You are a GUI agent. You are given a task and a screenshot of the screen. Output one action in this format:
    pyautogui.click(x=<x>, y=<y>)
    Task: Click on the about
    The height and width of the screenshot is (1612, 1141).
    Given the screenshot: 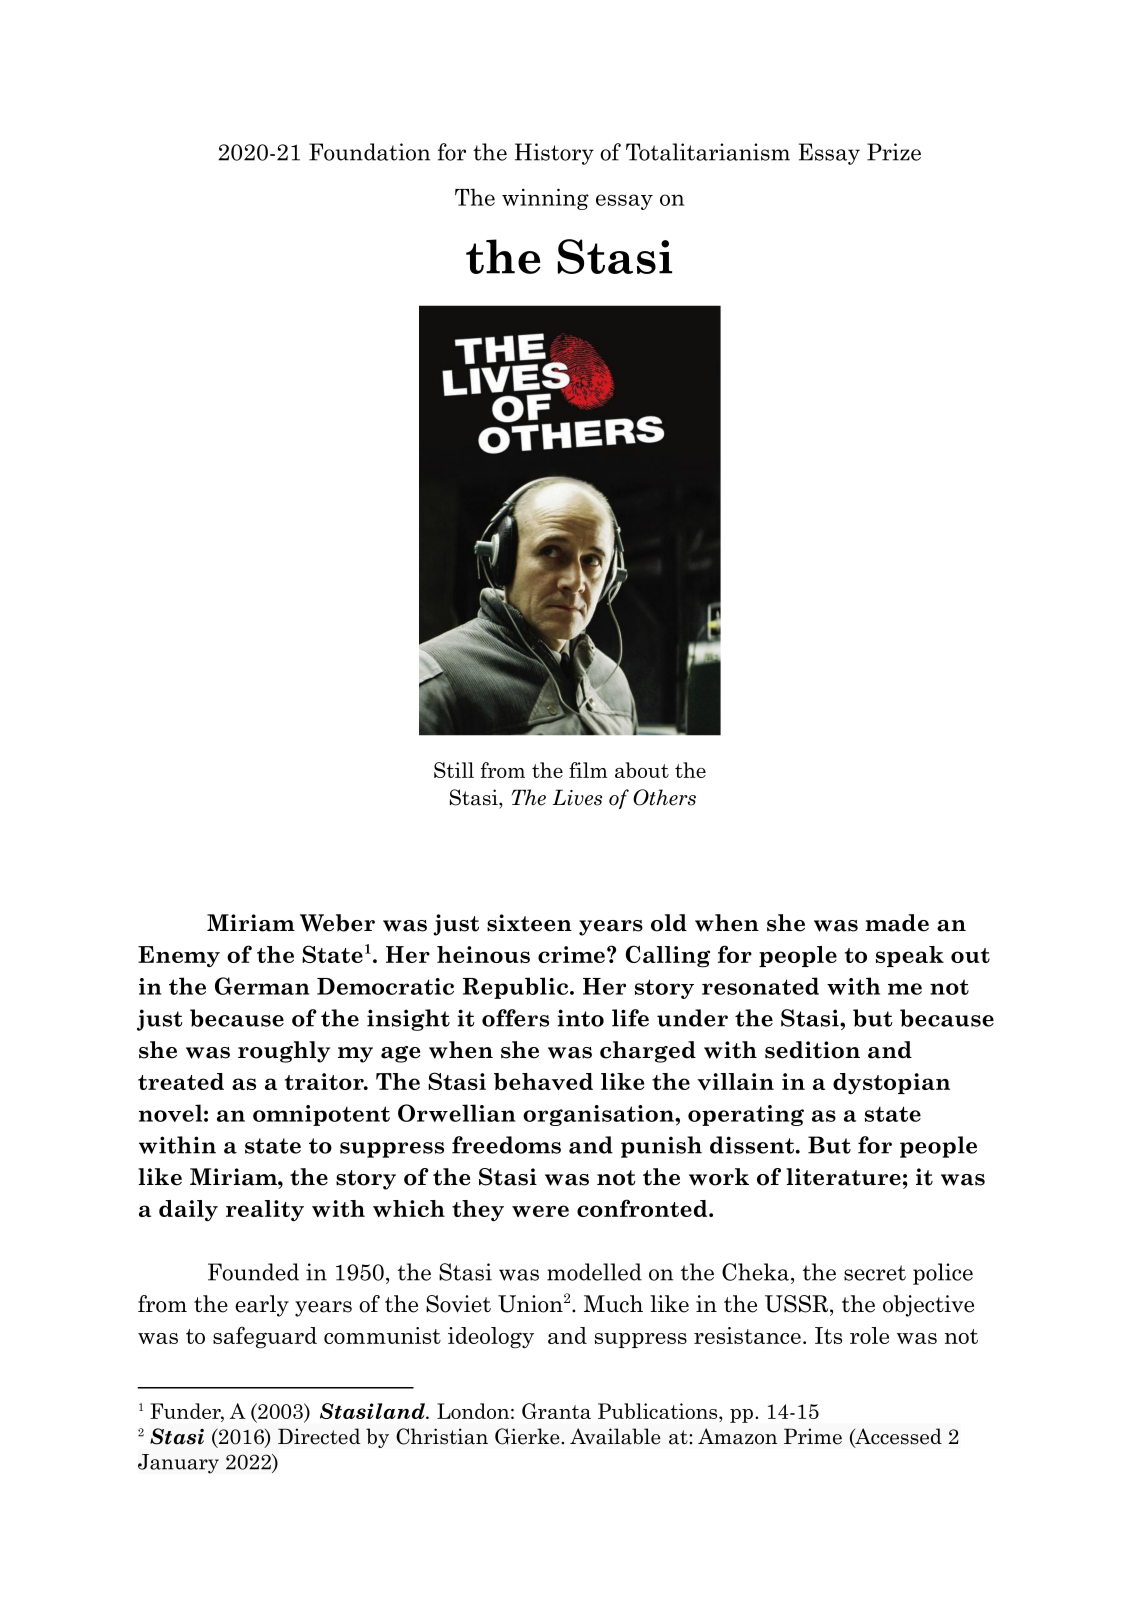 What is the action you would take?
    pyautogui.click(x=642, y=770)
